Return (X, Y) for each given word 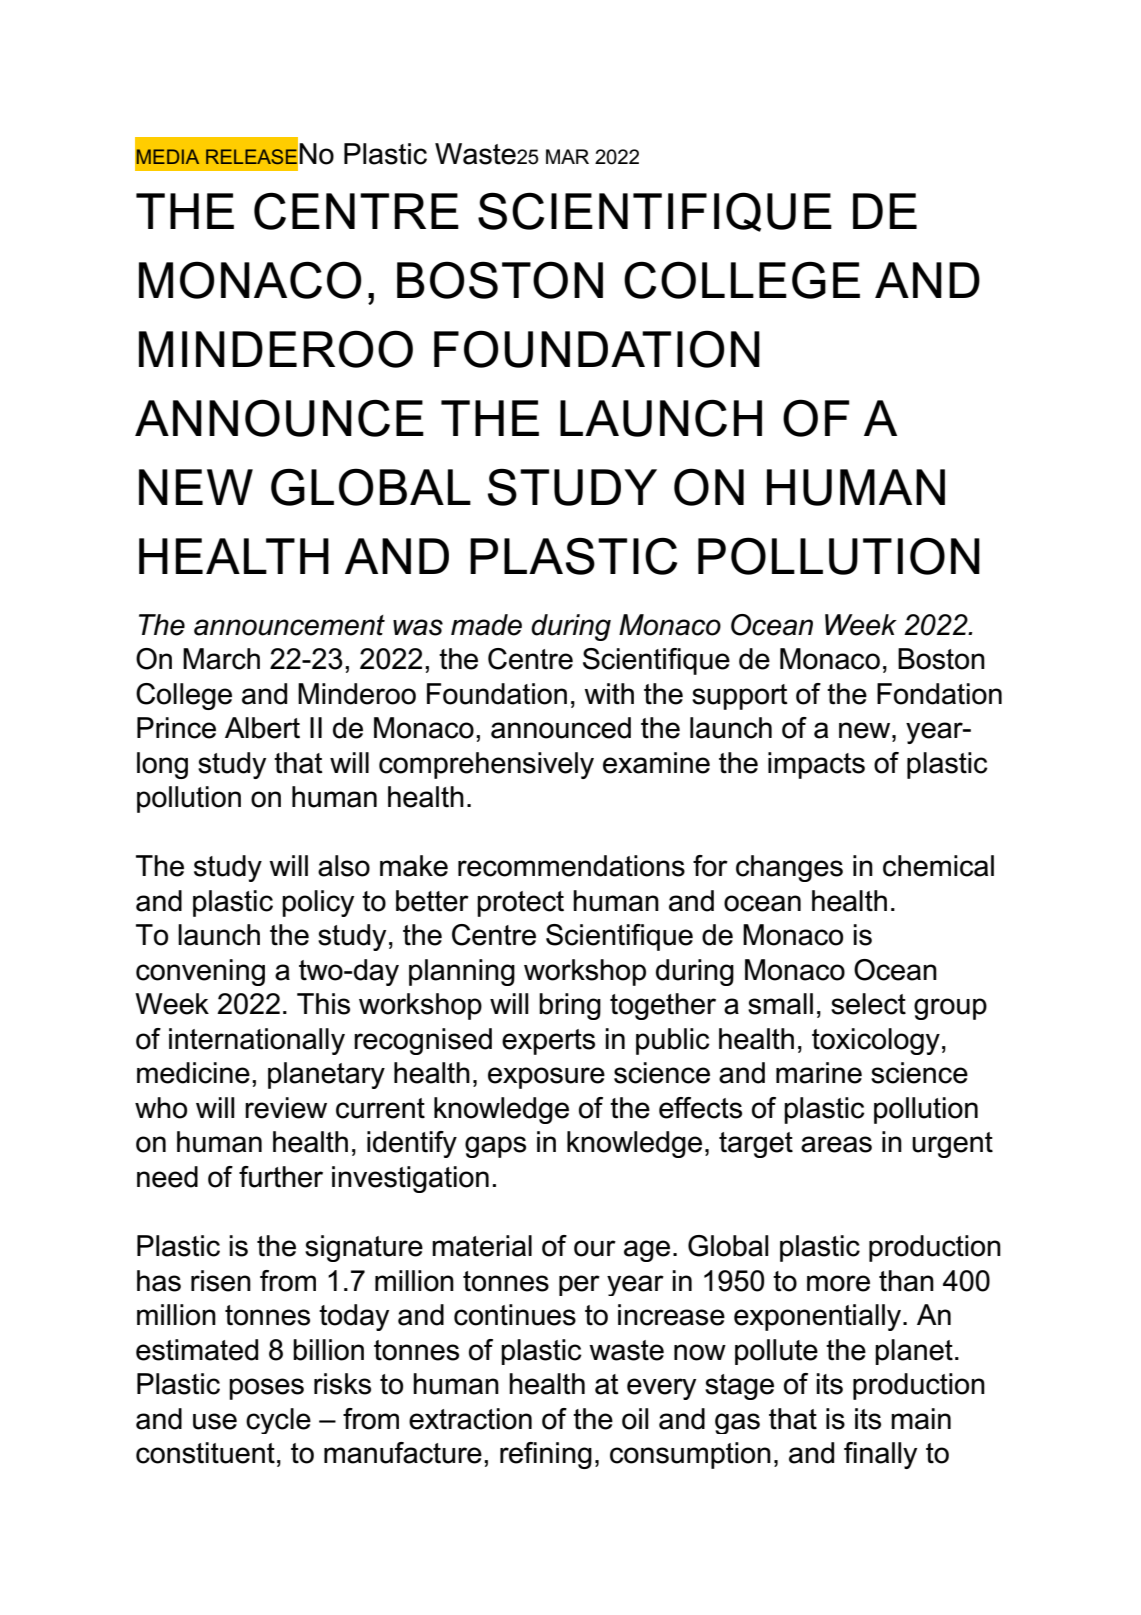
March (221, 659)
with (609, 694)
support (740, 697)
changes (789, 868)
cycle (278, 1421)
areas (836, 1144)
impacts (816, 765)
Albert (262, 728)
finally (880, 1455)
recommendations (571, 866)
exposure (546, 1078)
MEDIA (168, 156)
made (486, 625)
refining (546, 1455)
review (286, 1108)
